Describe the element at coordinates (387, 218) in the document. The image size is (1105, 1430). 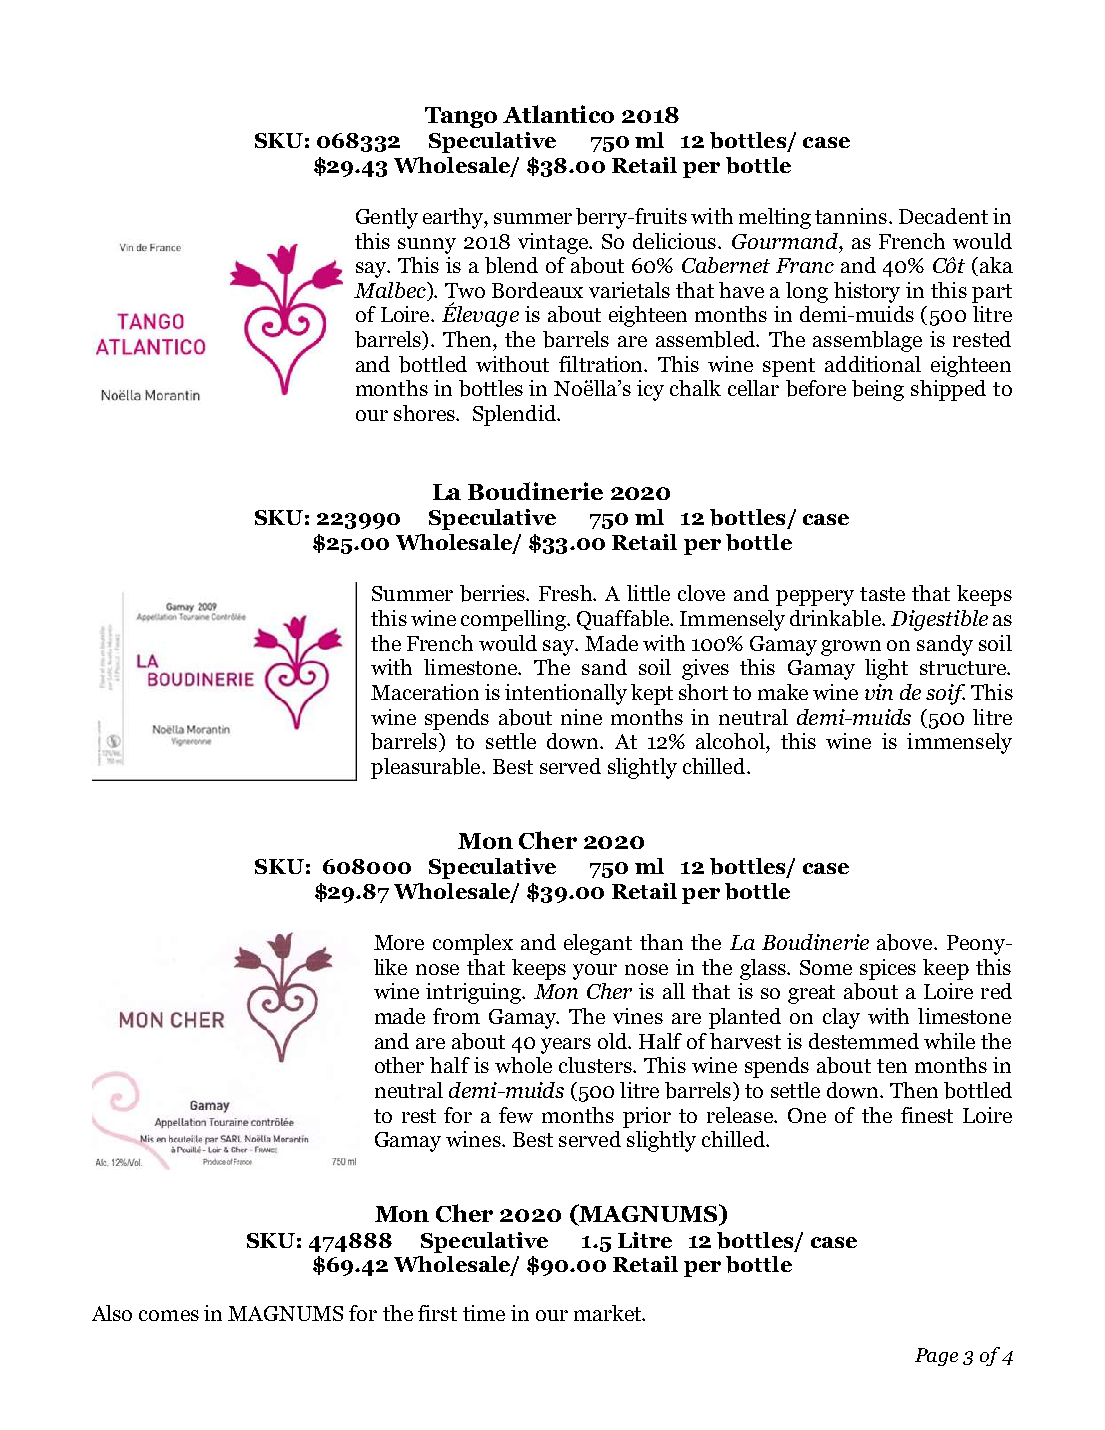
I see `Gently` at that location.
